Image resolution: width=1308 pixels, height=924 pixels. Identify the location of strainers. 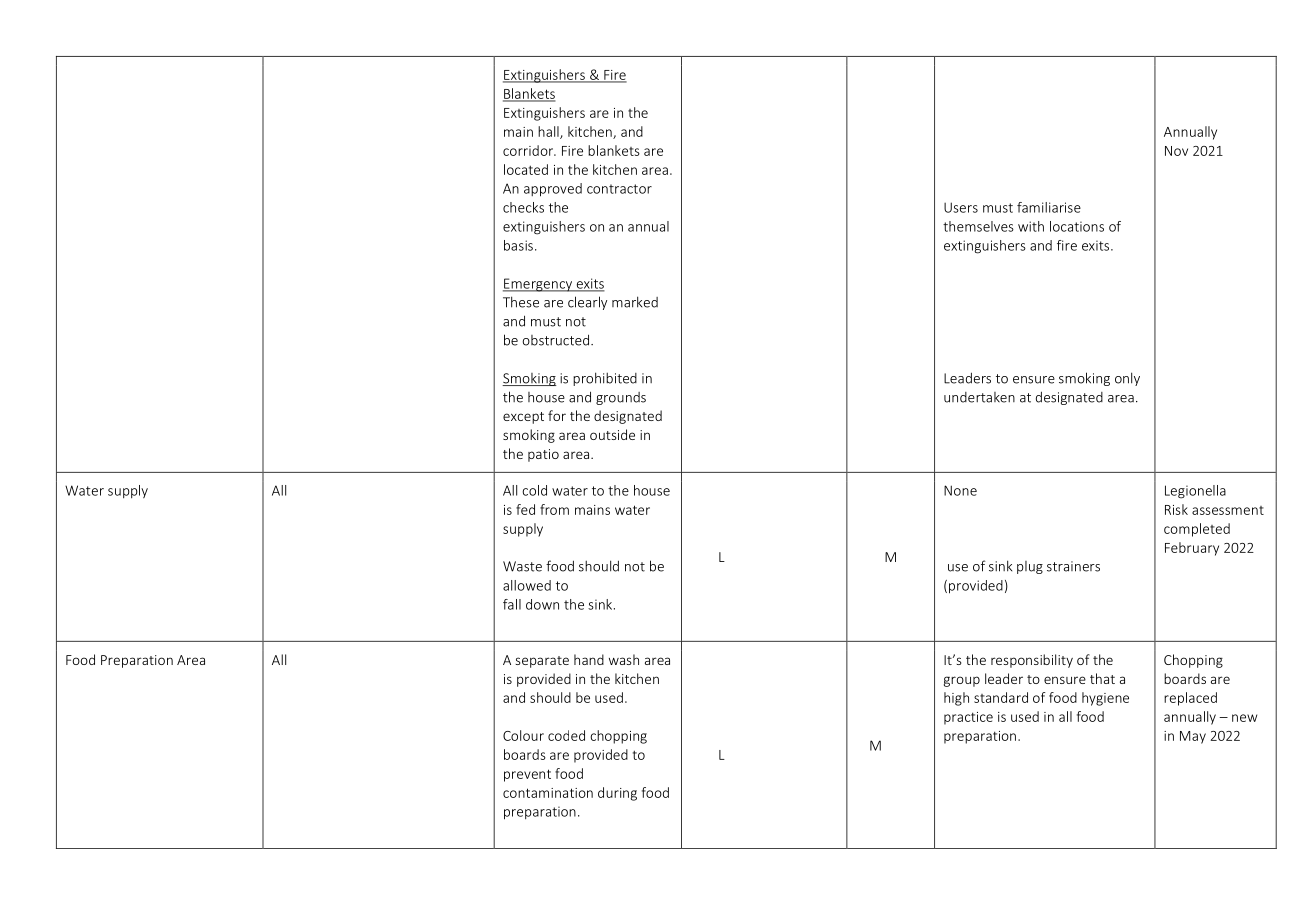
(1073, 566).
